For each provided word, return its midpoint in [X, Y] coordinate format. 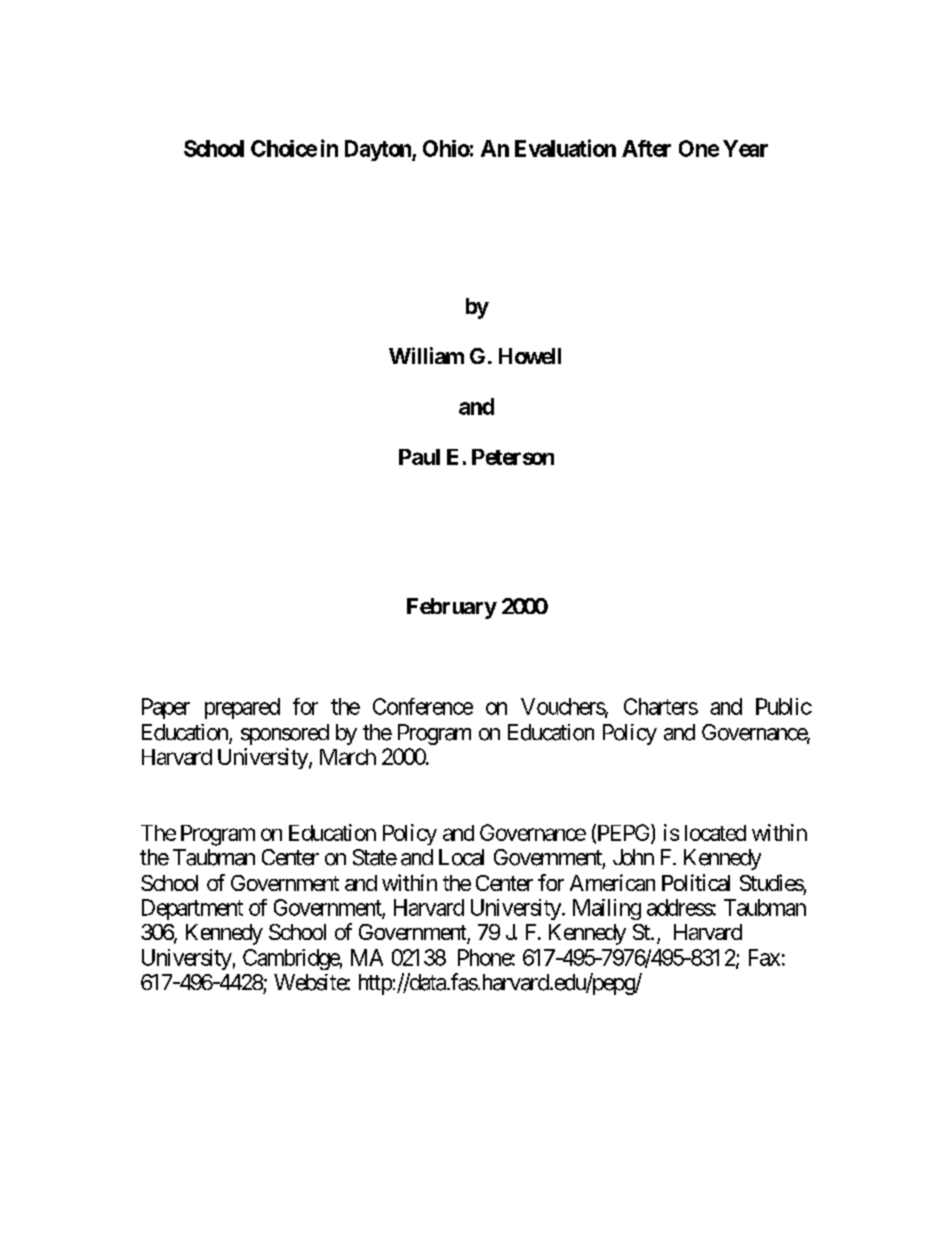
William [426, 355]
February [452, 608]
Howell [530, 356]
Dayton [379, 150]
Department [192, 909]
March [348, 757]
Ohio [446, 148]
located [715, 833]
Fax [764, 957]
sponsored [285, 734]
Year [745, 148]
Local [461, 857]
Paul [419, 457]
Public [784, 706]
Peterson [513, 457]
